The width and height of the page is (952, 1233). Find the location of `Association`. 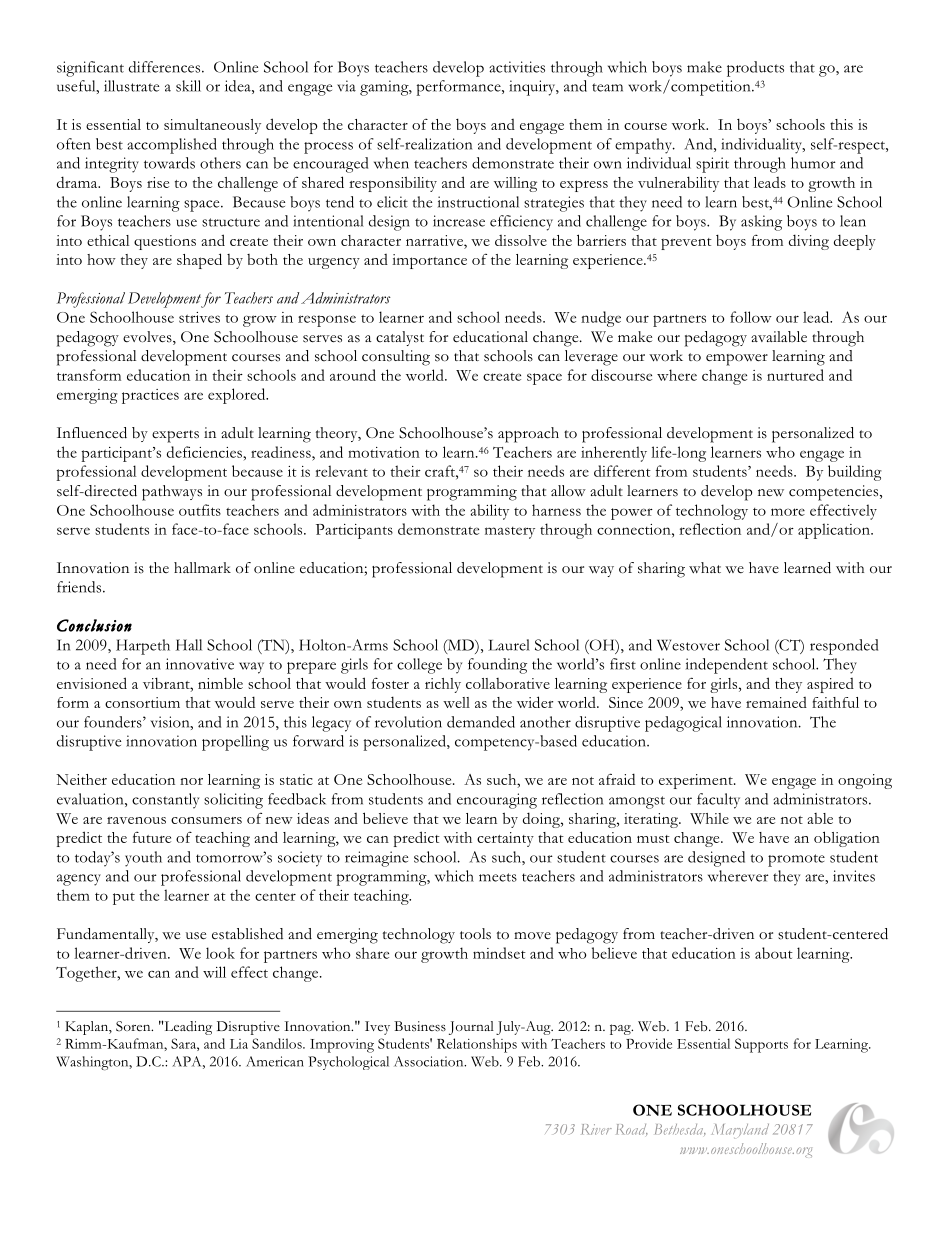

Association is located at coordinates (430, 1061).
